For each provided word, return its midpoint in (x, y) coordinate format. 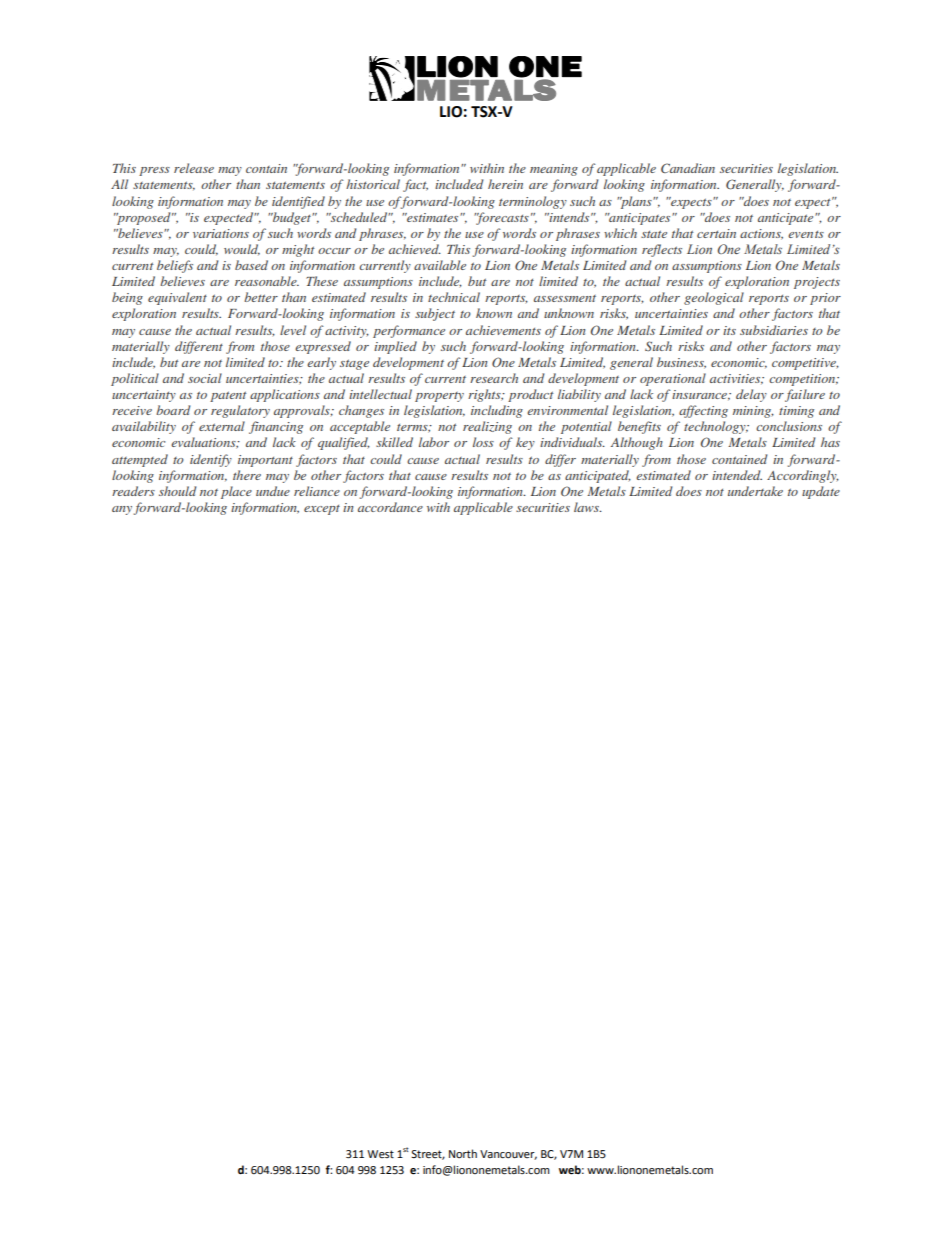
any (123, 510)
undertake (755, 491)
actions (761, 234)
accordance (390, 507)
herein (505, 184)
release (194, 168)
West (380, 1154)
